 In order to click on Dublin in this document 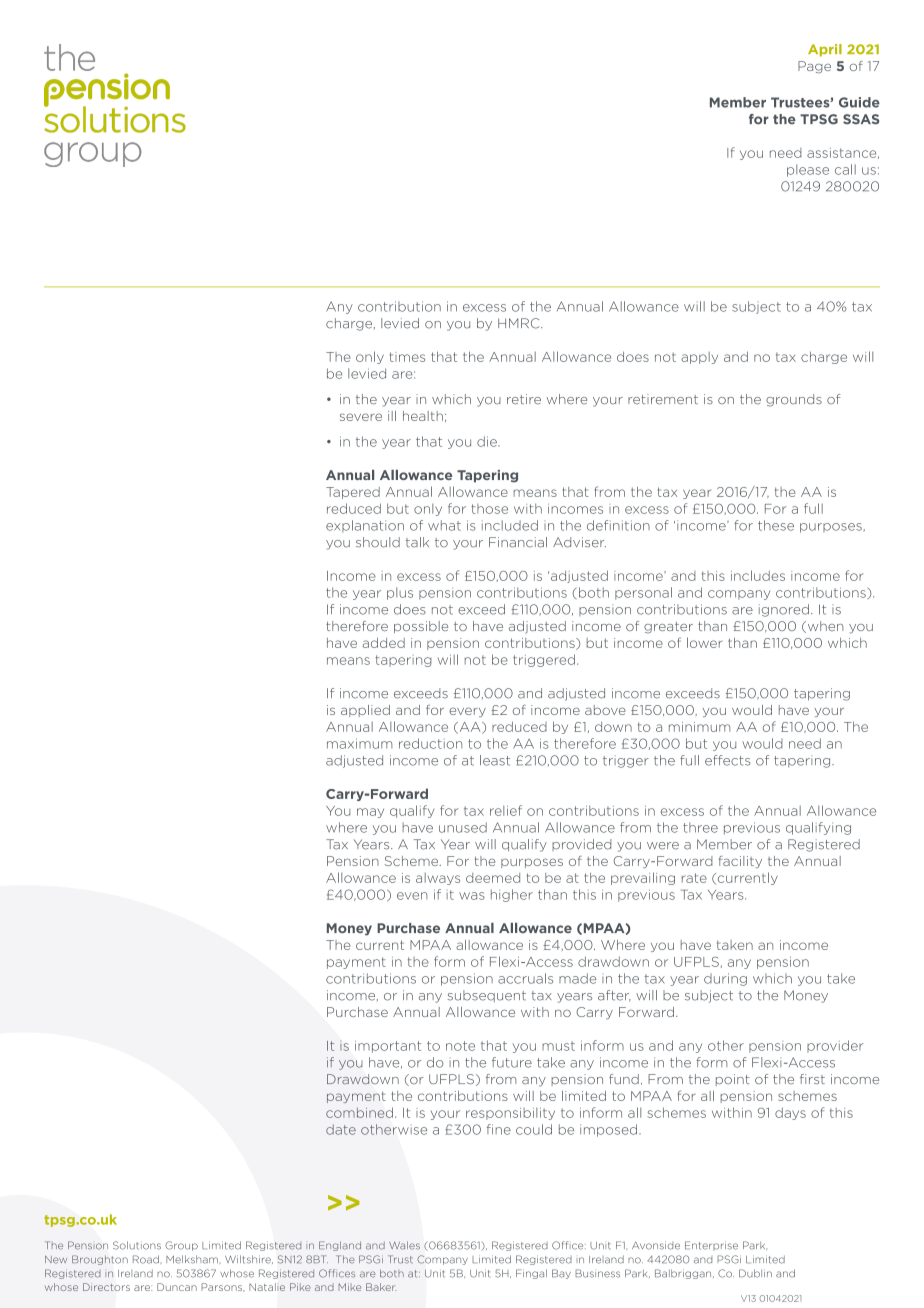, I will do `click(755, 1273)`.
